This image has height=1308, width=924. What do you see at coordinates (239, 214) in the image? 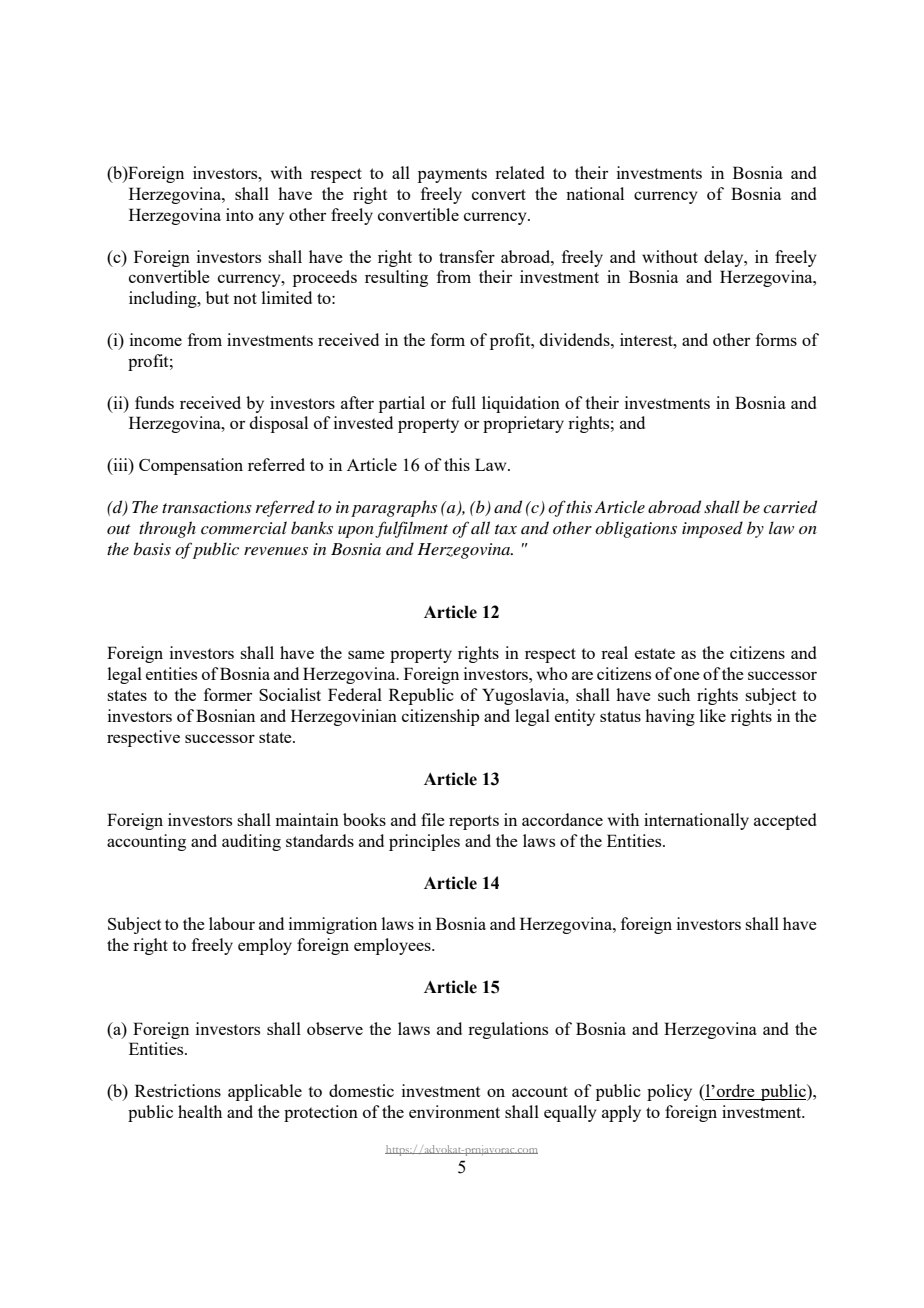
I see `into` at bounding box center [239, 214].
